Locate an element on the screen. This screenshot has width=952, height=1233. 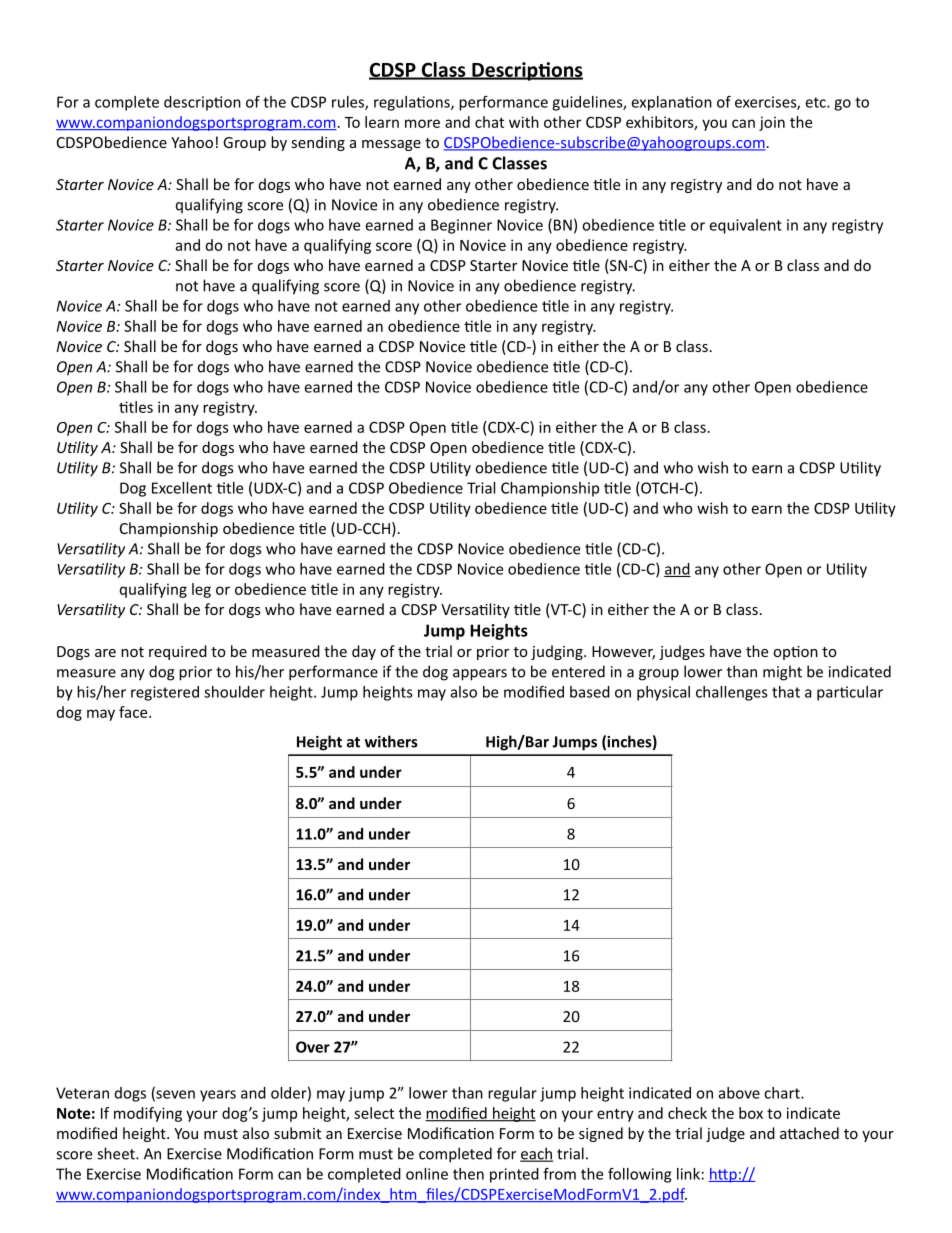
appears is located at coordinates (480, 675).
